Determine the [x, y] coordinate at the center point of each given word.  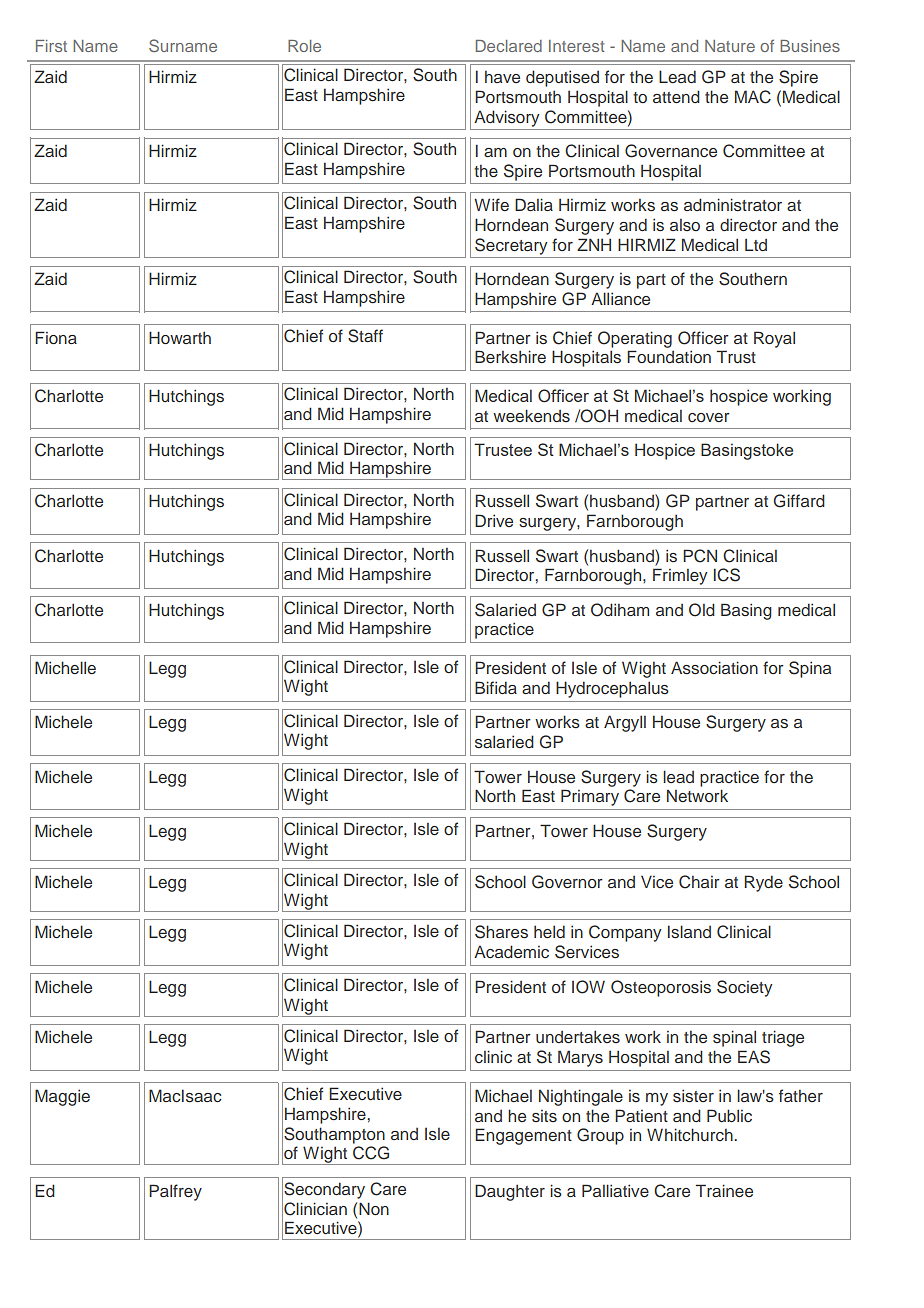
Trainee [724, 1190]
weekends [531, 415]
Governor [567, 882]
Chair [699, 882]
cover [709, 417]
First [51, 46]
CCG [371, 1153]
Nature [730, 46]
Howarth [180, 337]
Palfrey [175, 1192]
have [502, 76]
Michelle [65, 667]
